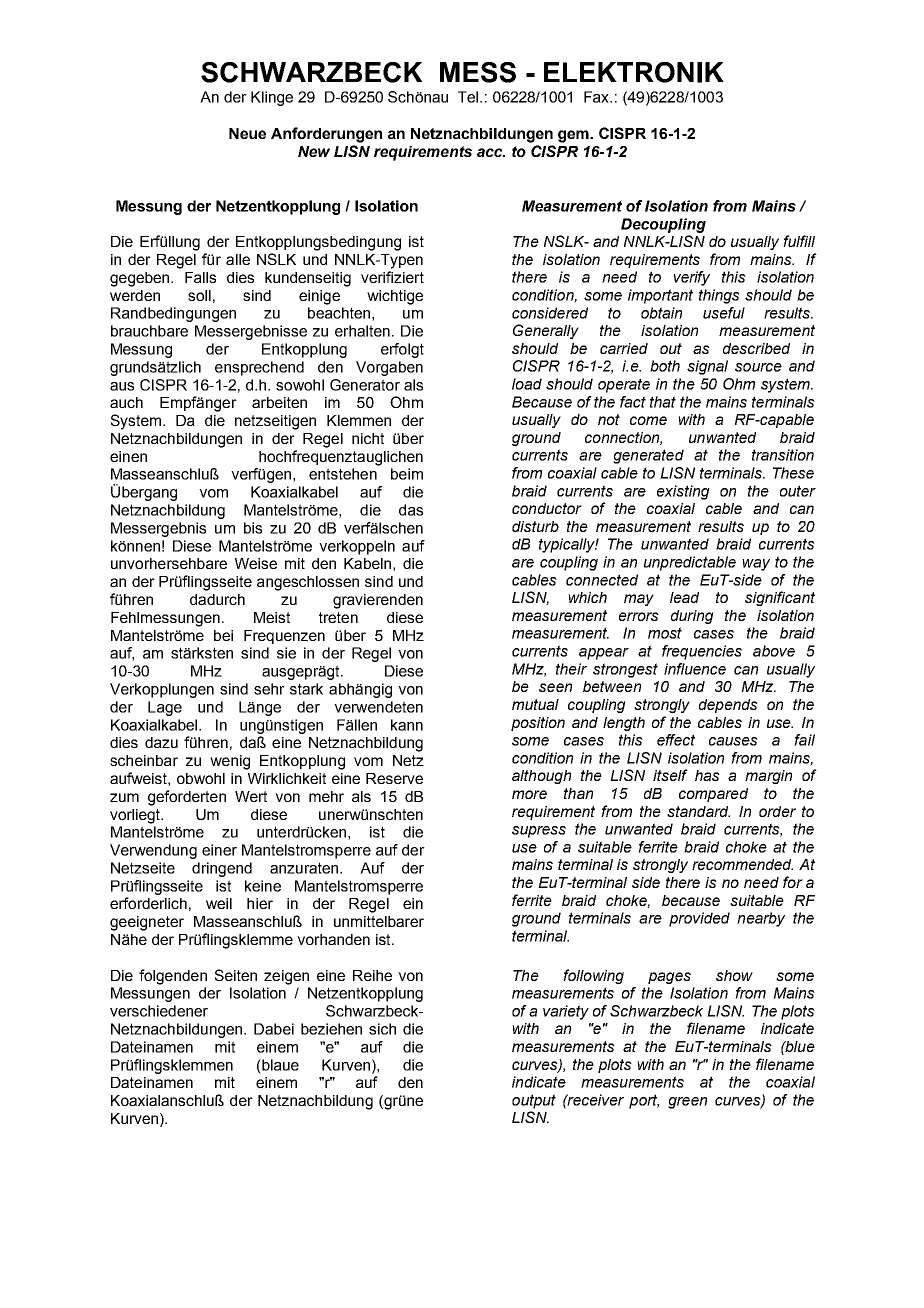 This screenshot has width=924, height=1308. Describe the element at coordinates (173, 977) in the screenshot. I see `folgenden` at that location.
